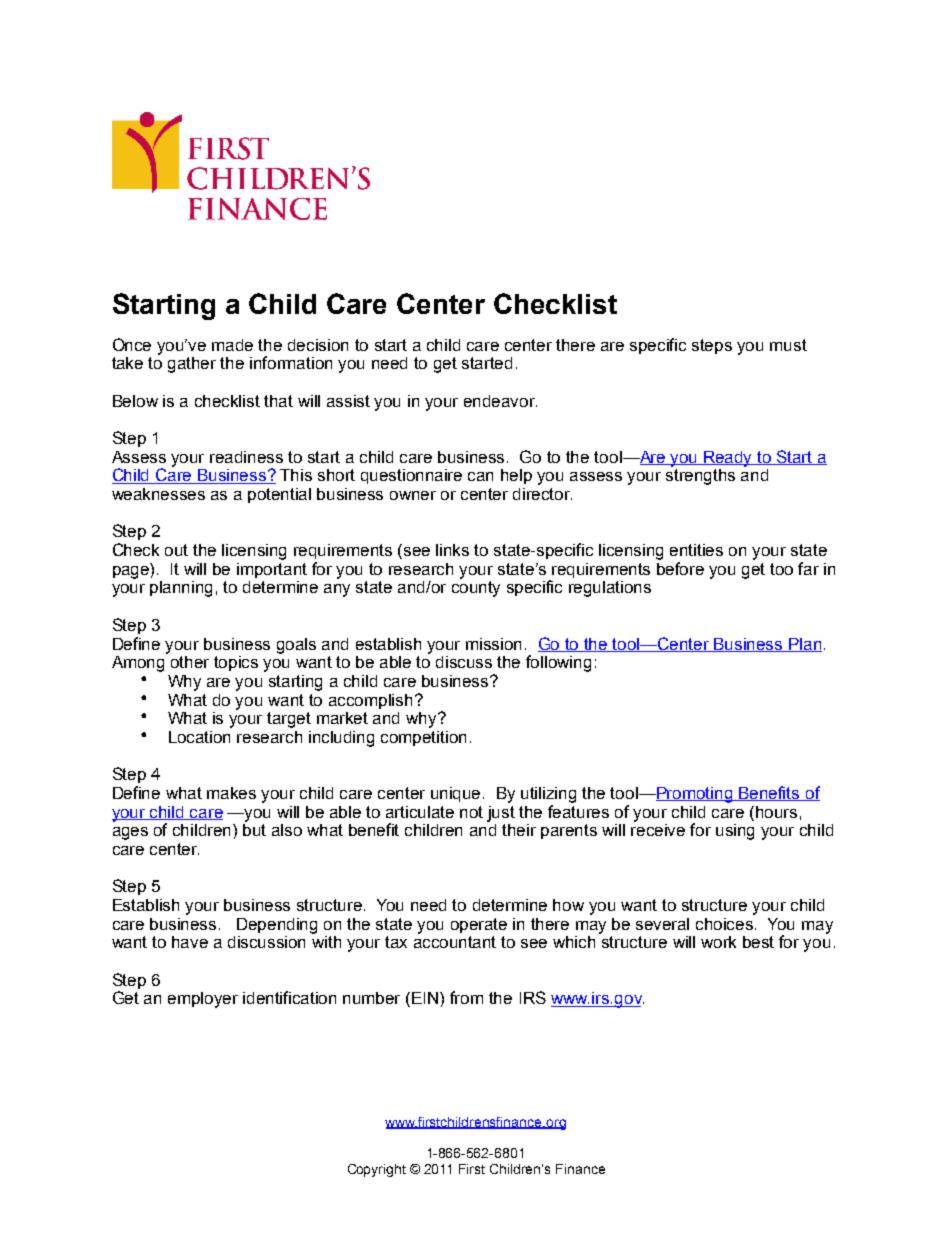 The image size is (952, 1233). Describe the element at coordinates (466, 997) in the document. I see `from` at that location.
